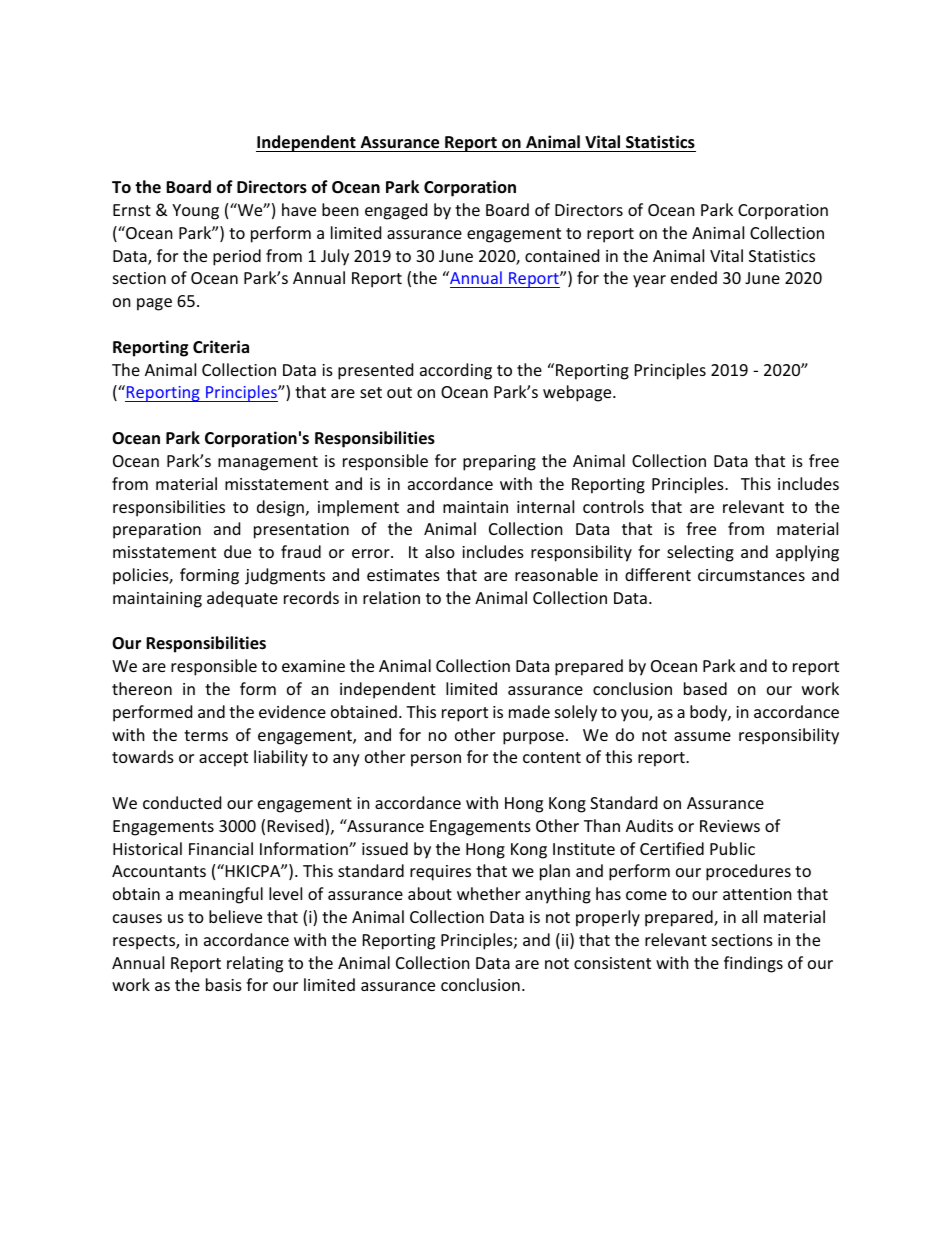  I want to click on person, so click(436, 760).
